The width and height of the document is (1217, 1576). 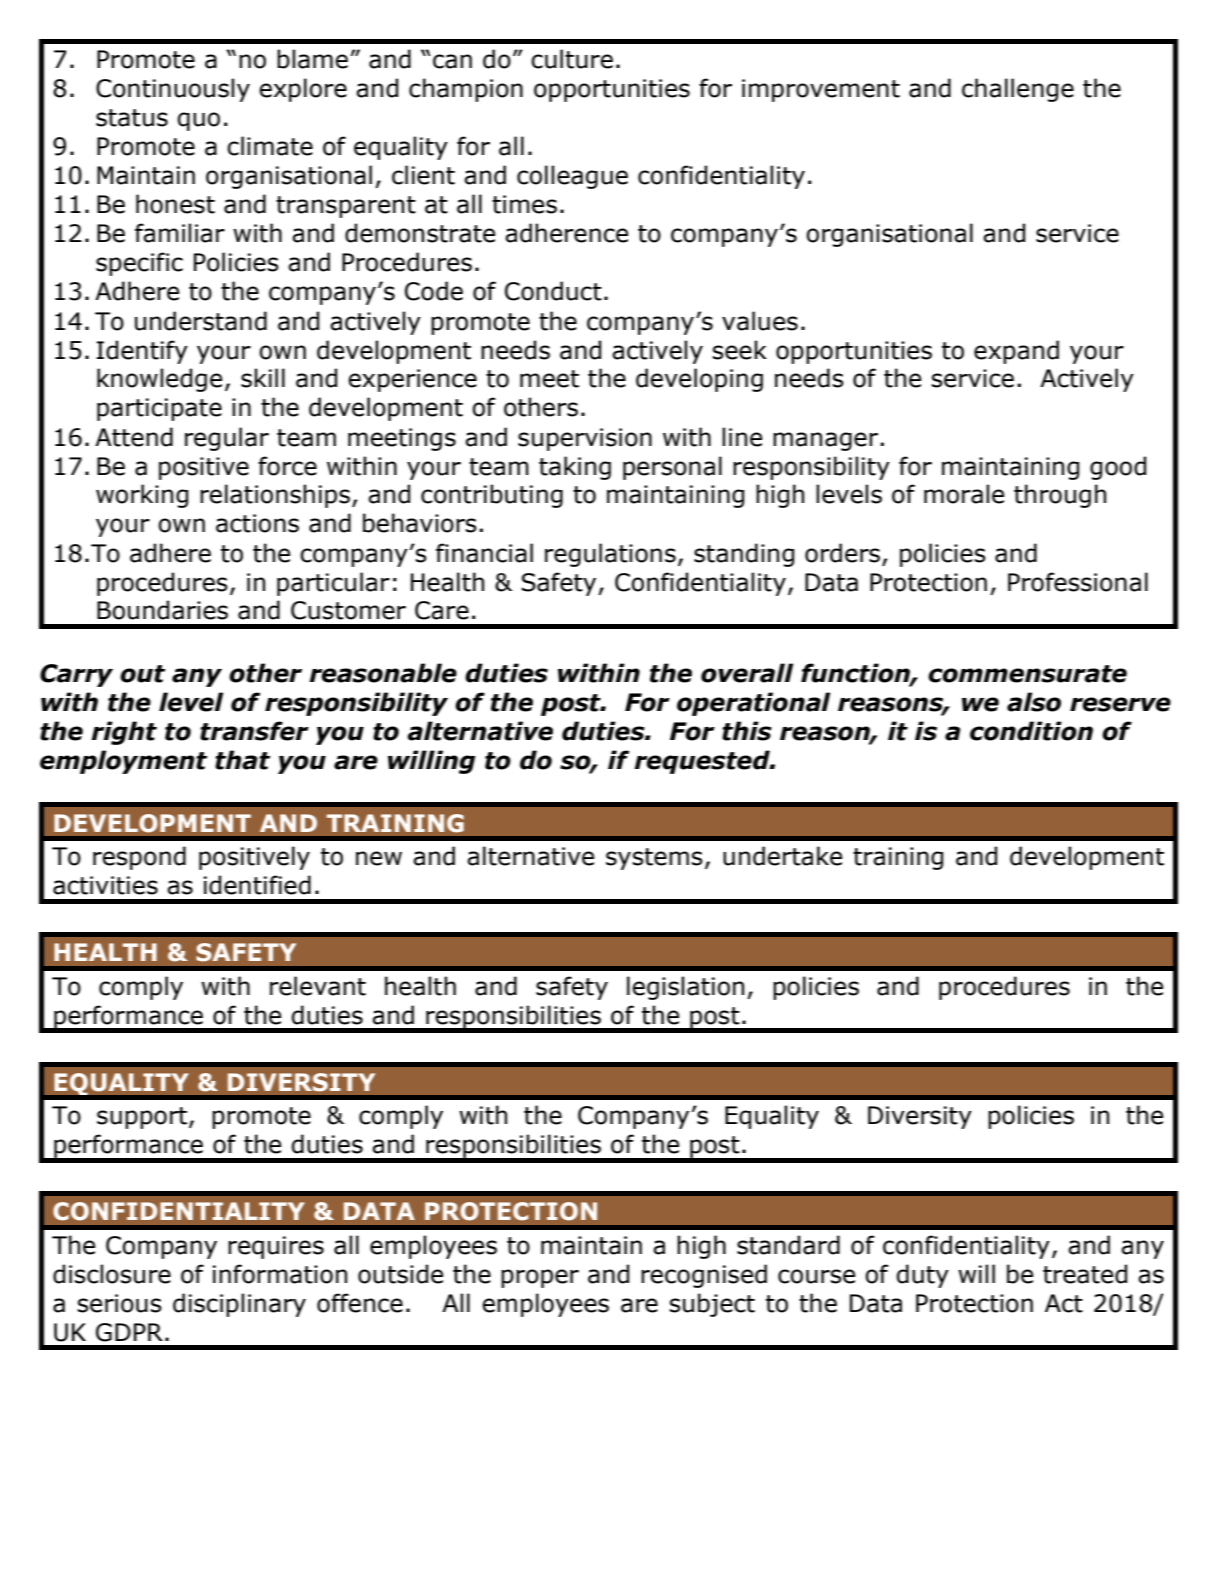 What do you see at coordinates (572, 59) in the document?
I see `culture` at bounding box center [572, 59].
